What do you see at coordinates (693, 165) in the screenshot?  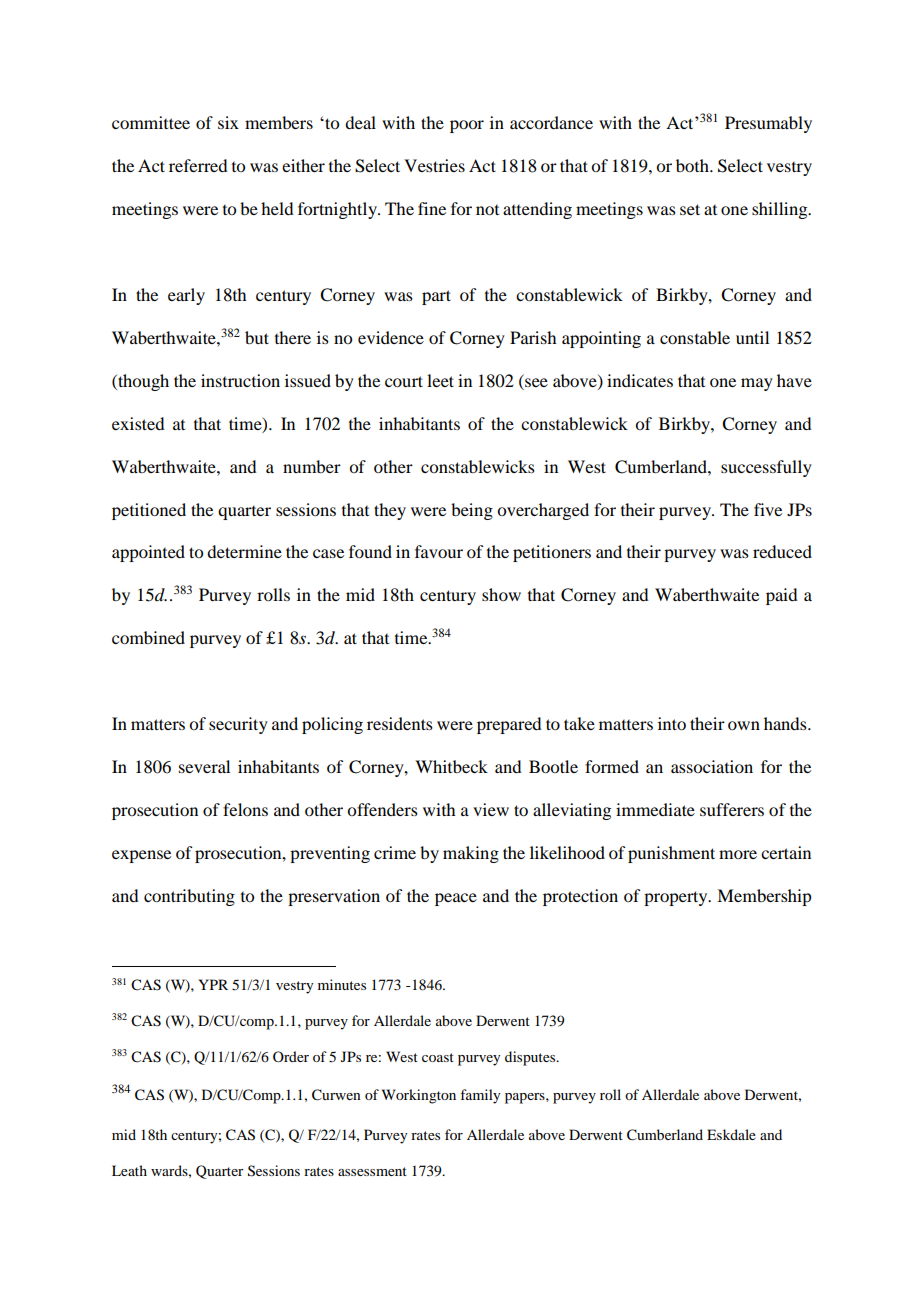 I see `both` at bounding box center [693, 165].
